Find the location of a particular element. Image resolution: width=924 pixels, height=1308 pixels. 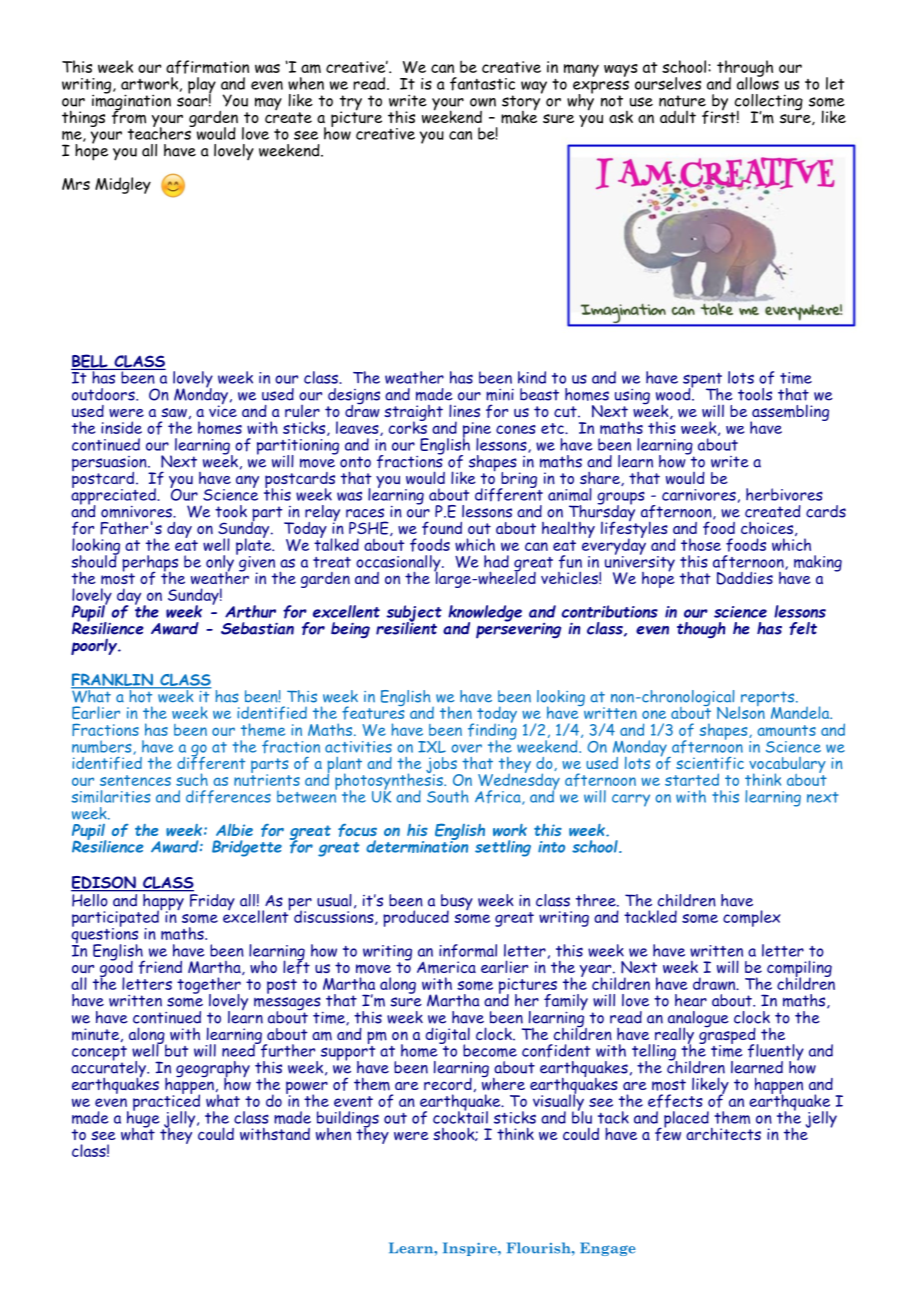

resilient is located at coordinates (406, 627).
